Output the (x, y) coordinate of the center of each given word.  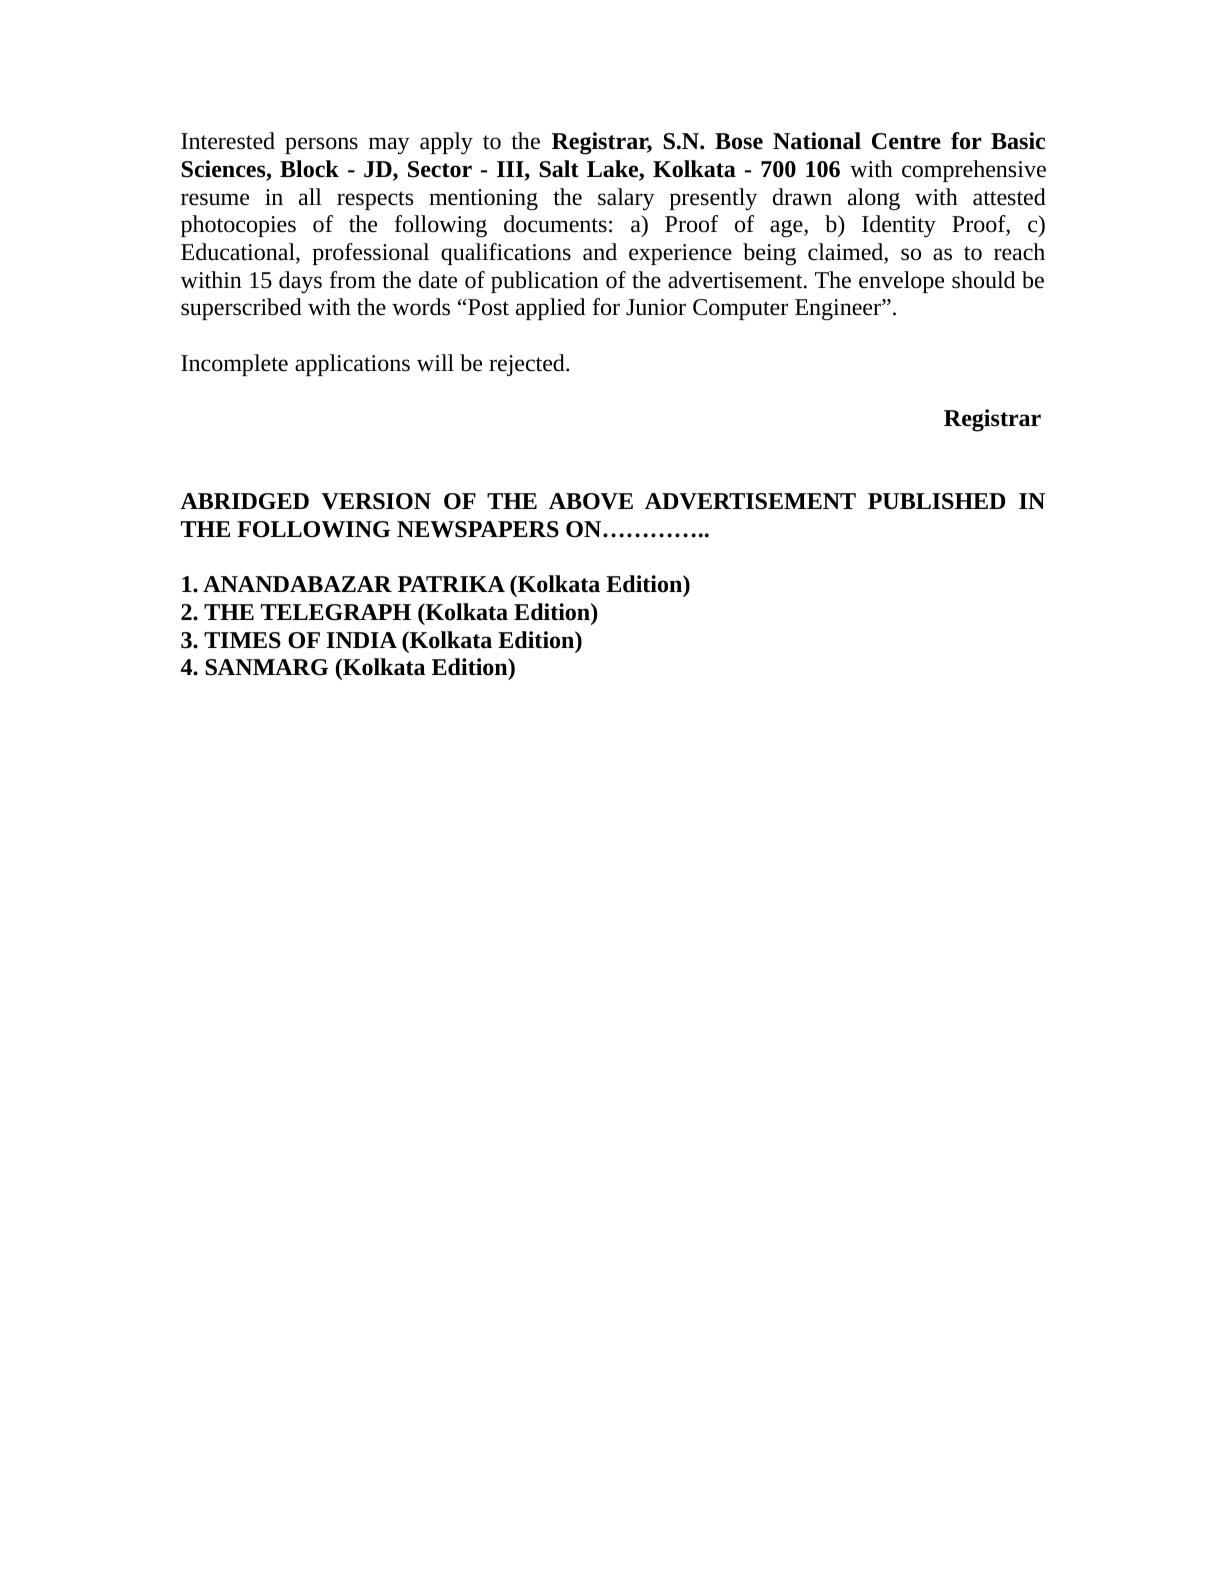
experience (680, 254)
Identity (899, 226)
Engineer (839, 309)
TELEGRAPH (336, 612)
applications (352, 365)
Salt (559, 169)
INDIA (362, 640)
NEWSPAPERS (478, 529)
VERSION (376, 501)
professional (371, 254)
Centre (906, 141)
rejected (528, 365)
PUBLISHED (936, 501)
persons (321, 145)
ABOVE (591, 501)
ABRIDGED (244, 501)
